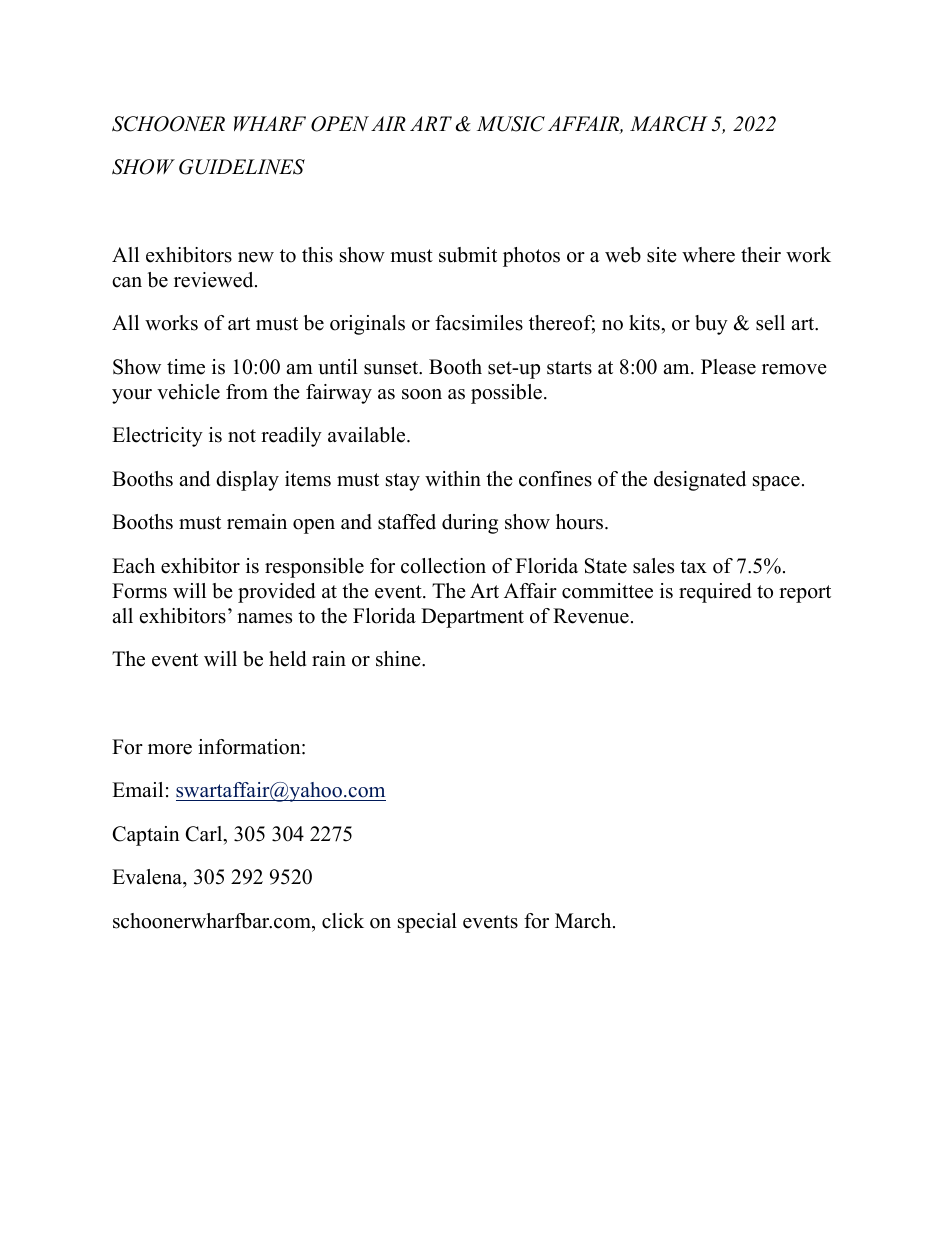  What do you see at coordinates (708, 255) in the screenshot?
I see `where` at bounding box center [708, 255].
